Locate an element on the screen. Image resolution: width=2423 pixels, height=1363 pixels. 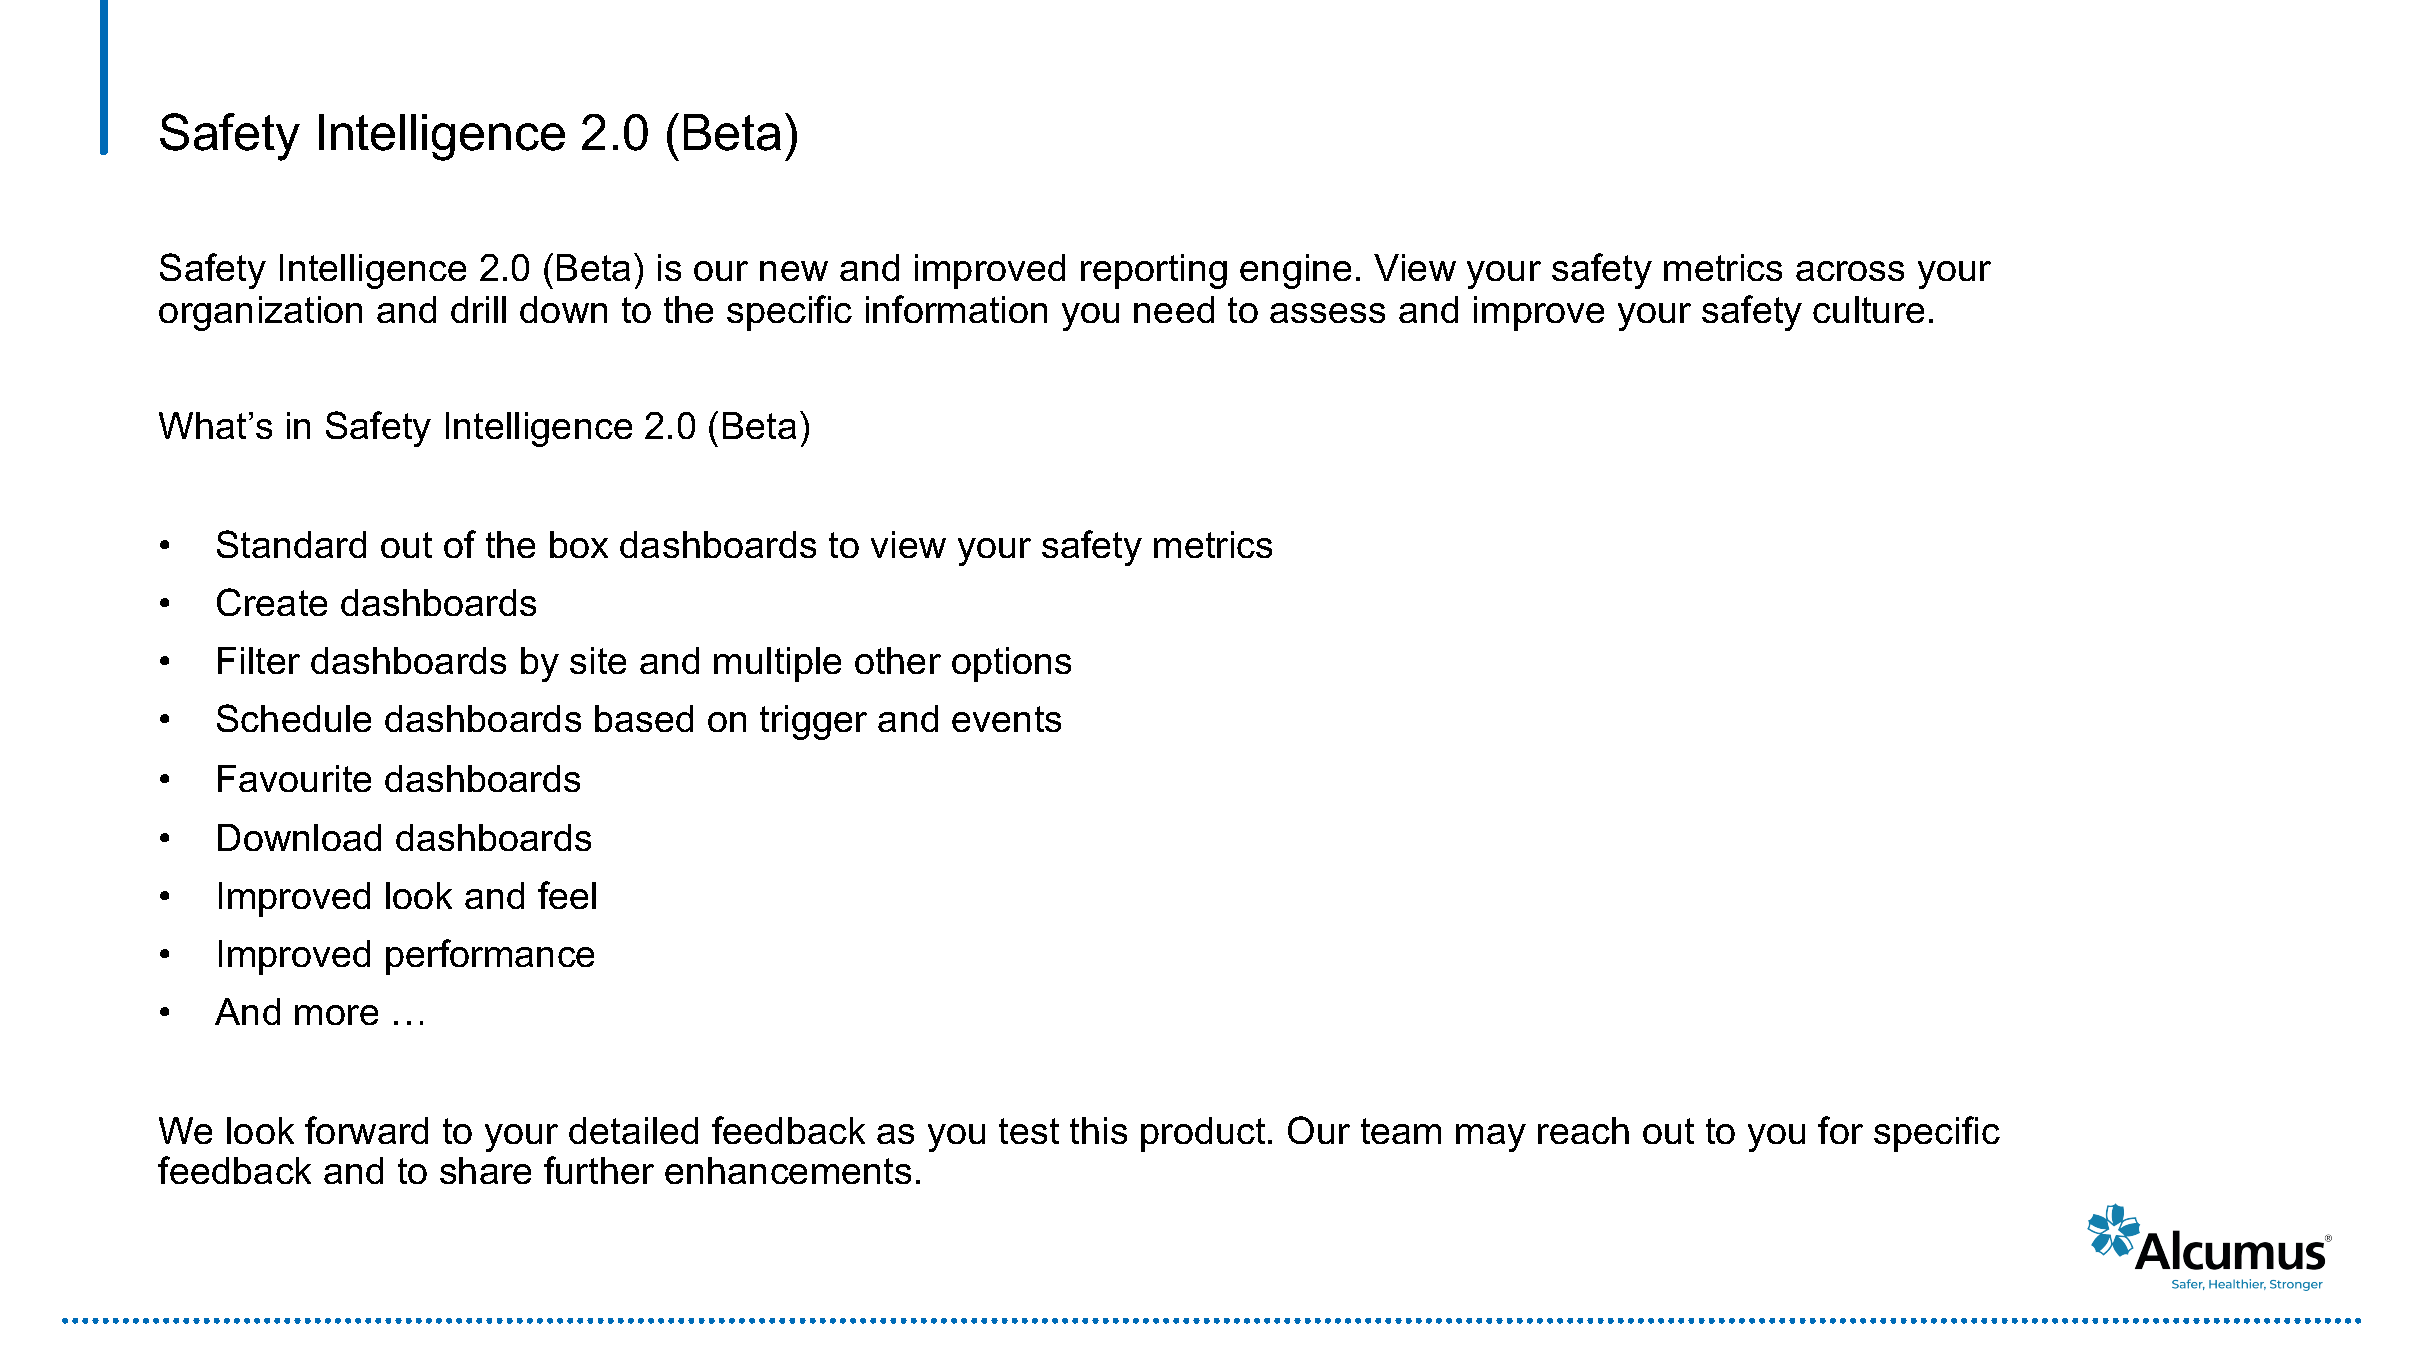
forward is located at coordinates (366, 1130).
